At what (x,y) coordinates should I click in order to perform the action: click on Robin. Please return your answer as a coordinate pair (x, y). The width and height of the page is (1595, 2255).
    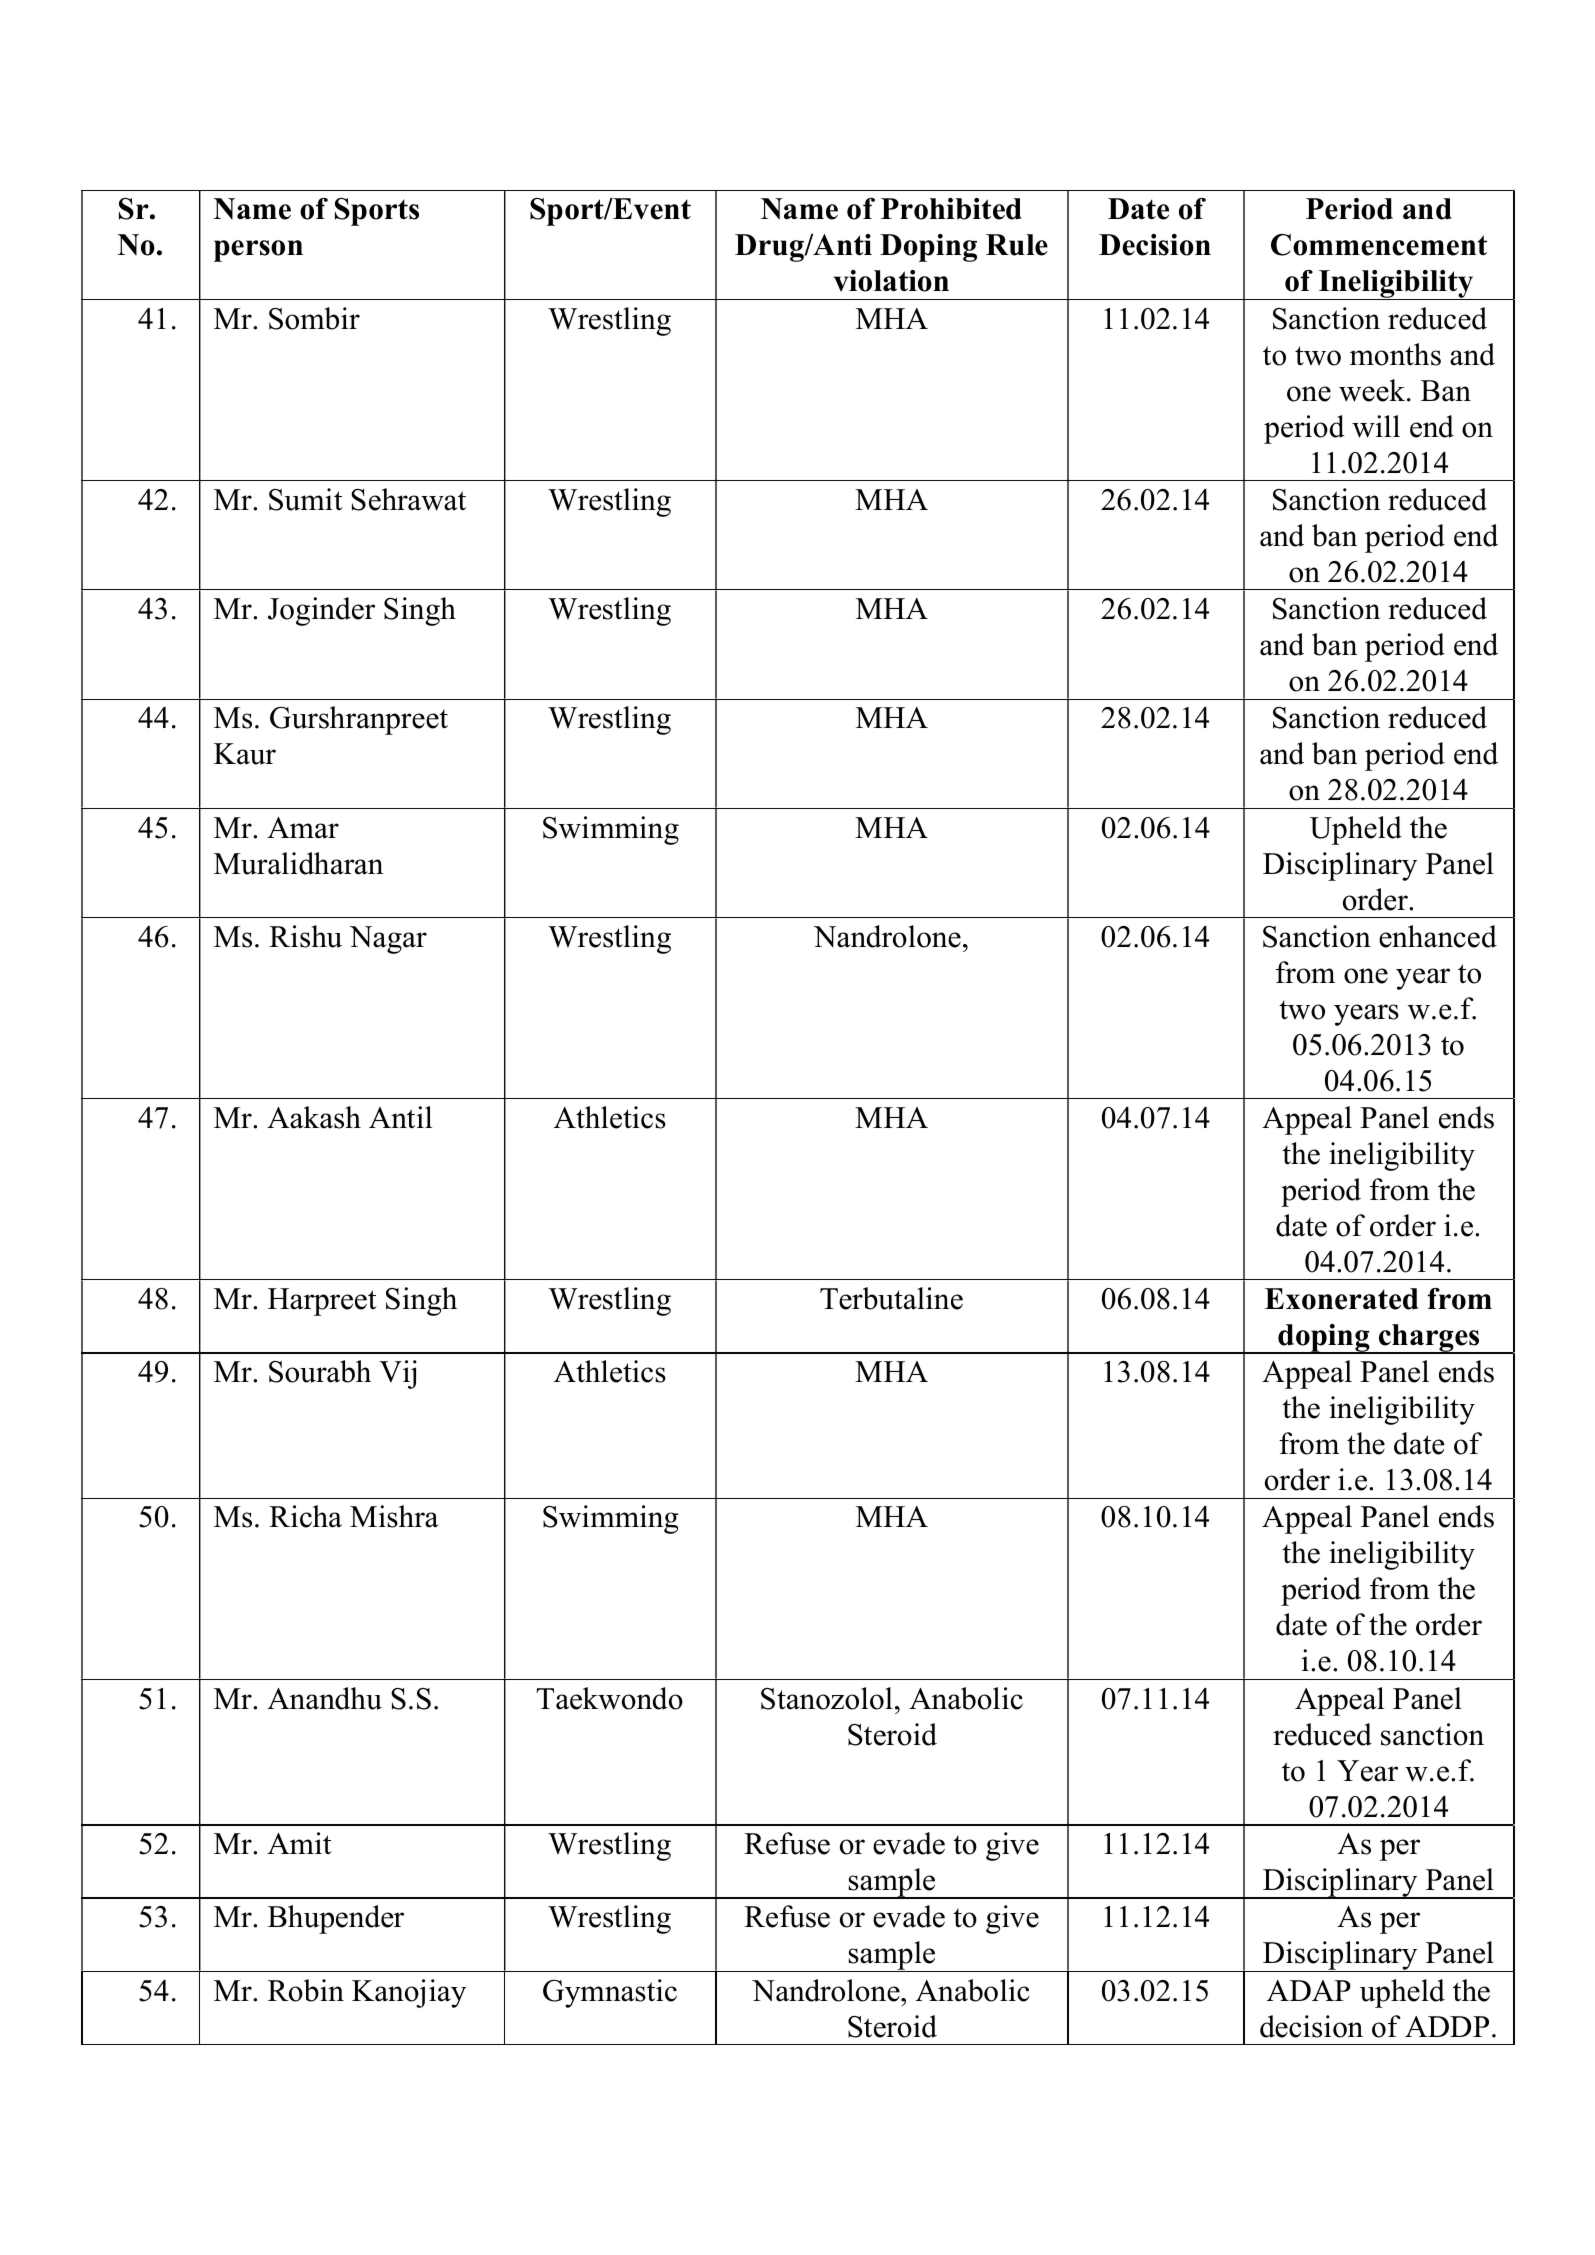
    Looking at the image, I should click on (306, 1990).
